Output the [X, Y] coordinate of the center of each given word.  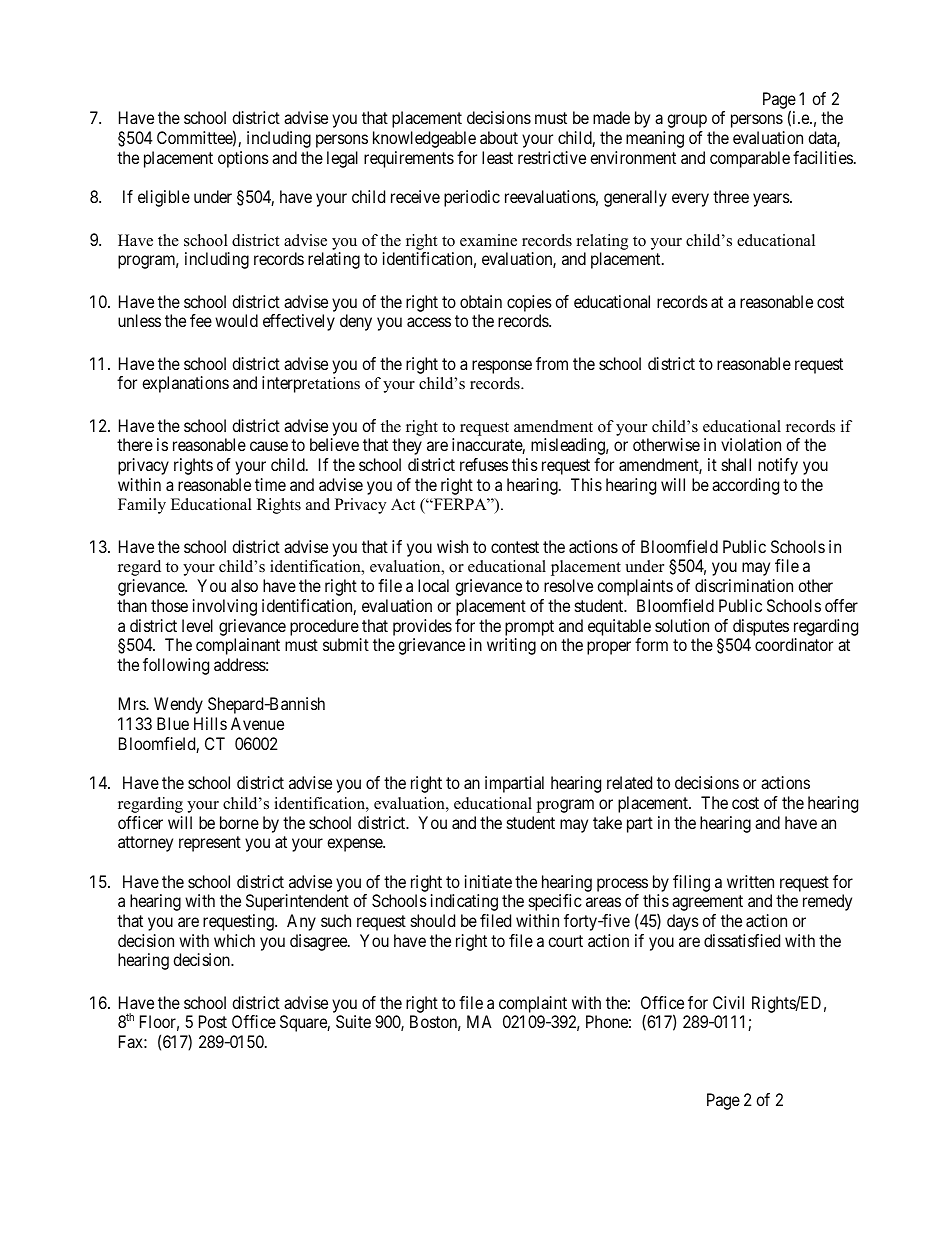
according [745, 486]
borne [239, 822]
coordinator [794, 644]
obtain [481, 301]
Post [213, 1021]
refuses [484, 464]
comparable [750, 159]
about [499, 137]
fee [201, 320]
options [243, 159]
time [270, 484]
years [772, 200]
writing [511, 646]
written [750, 881]
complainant [238, 646]
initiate [488, 881]
